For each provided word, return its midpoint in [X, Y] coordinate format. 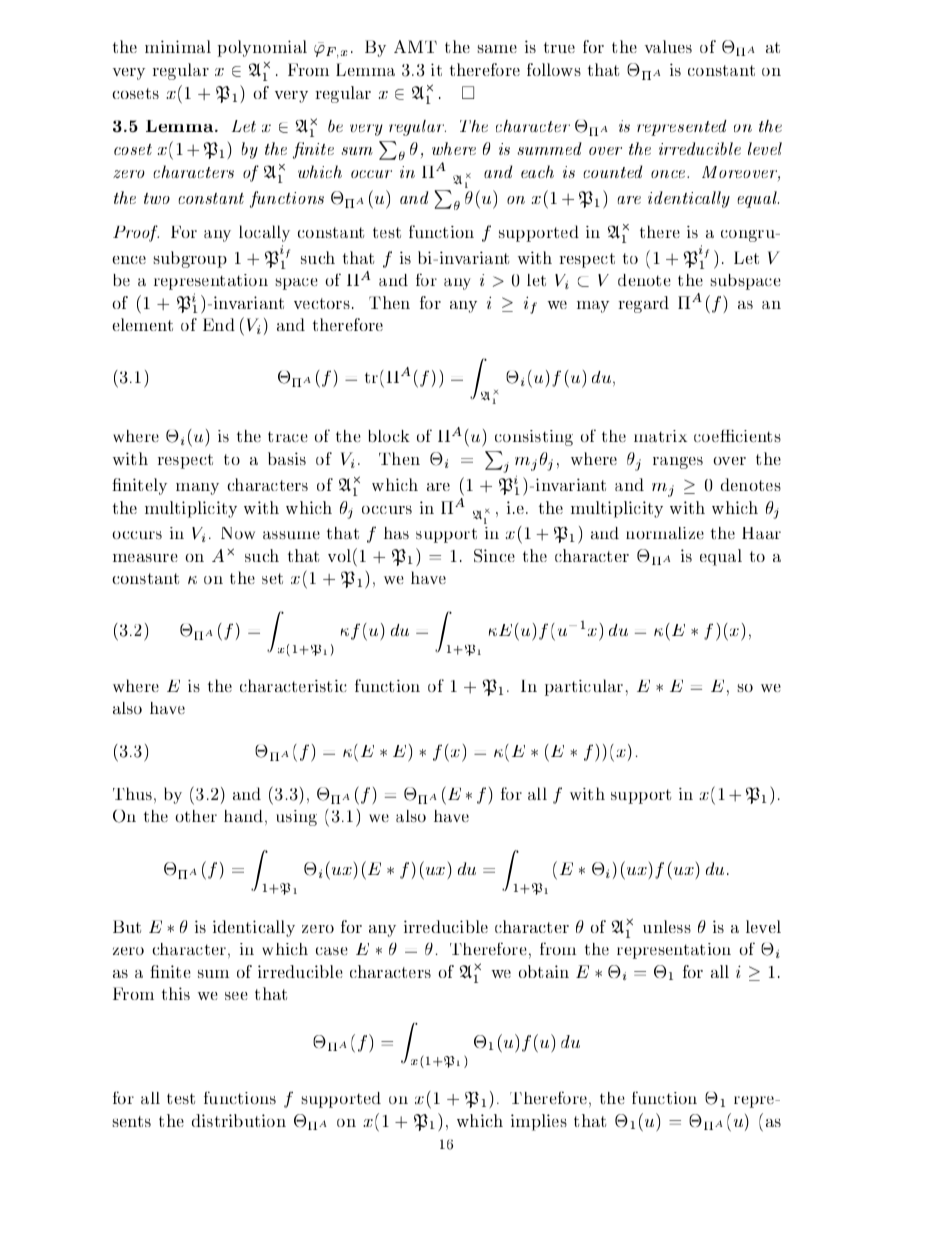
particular [584, 687]
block [389, 436]
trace [288, 437]
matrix [660, 436]
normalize [665, 533]
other [196, 816]
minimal [178, 46]
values [668, 46]
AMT [415, 46]
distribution [239, 1120]
